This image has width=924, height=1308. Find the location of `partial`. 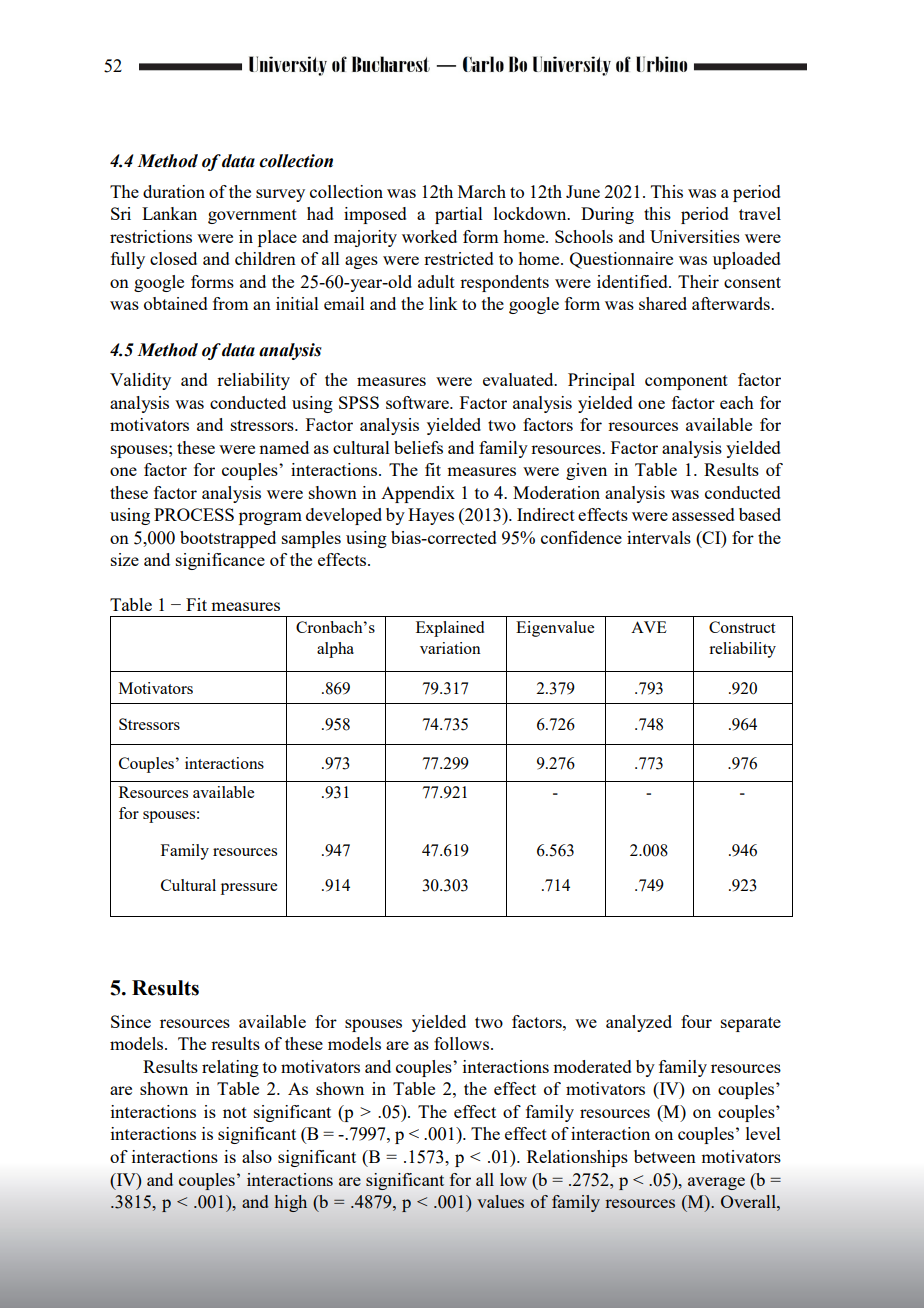

partial is located at coordinates (459, 215).
